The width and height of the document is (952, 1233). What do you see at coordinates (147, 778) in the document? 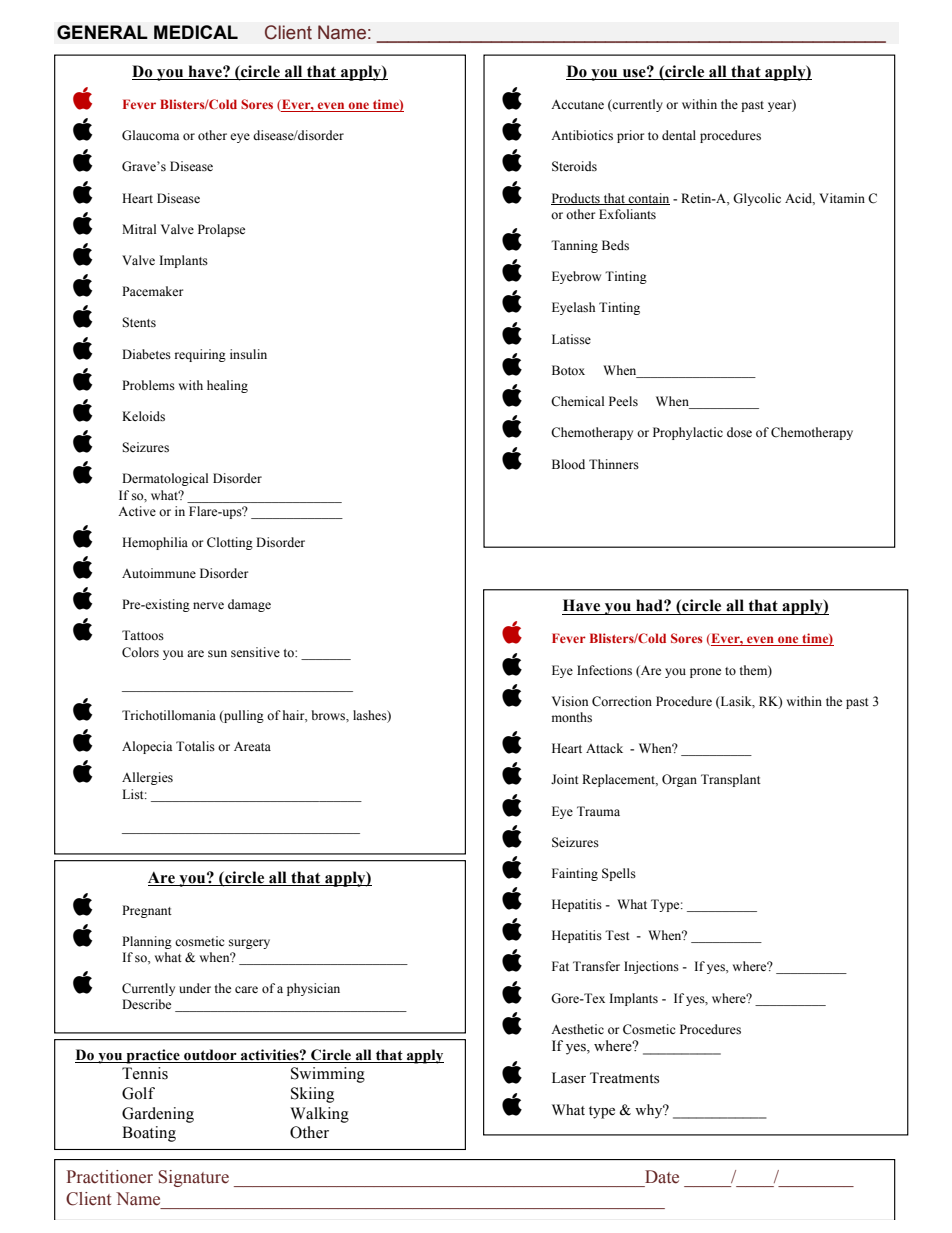
I see `Allergies` at bounding box center [147, 778].
